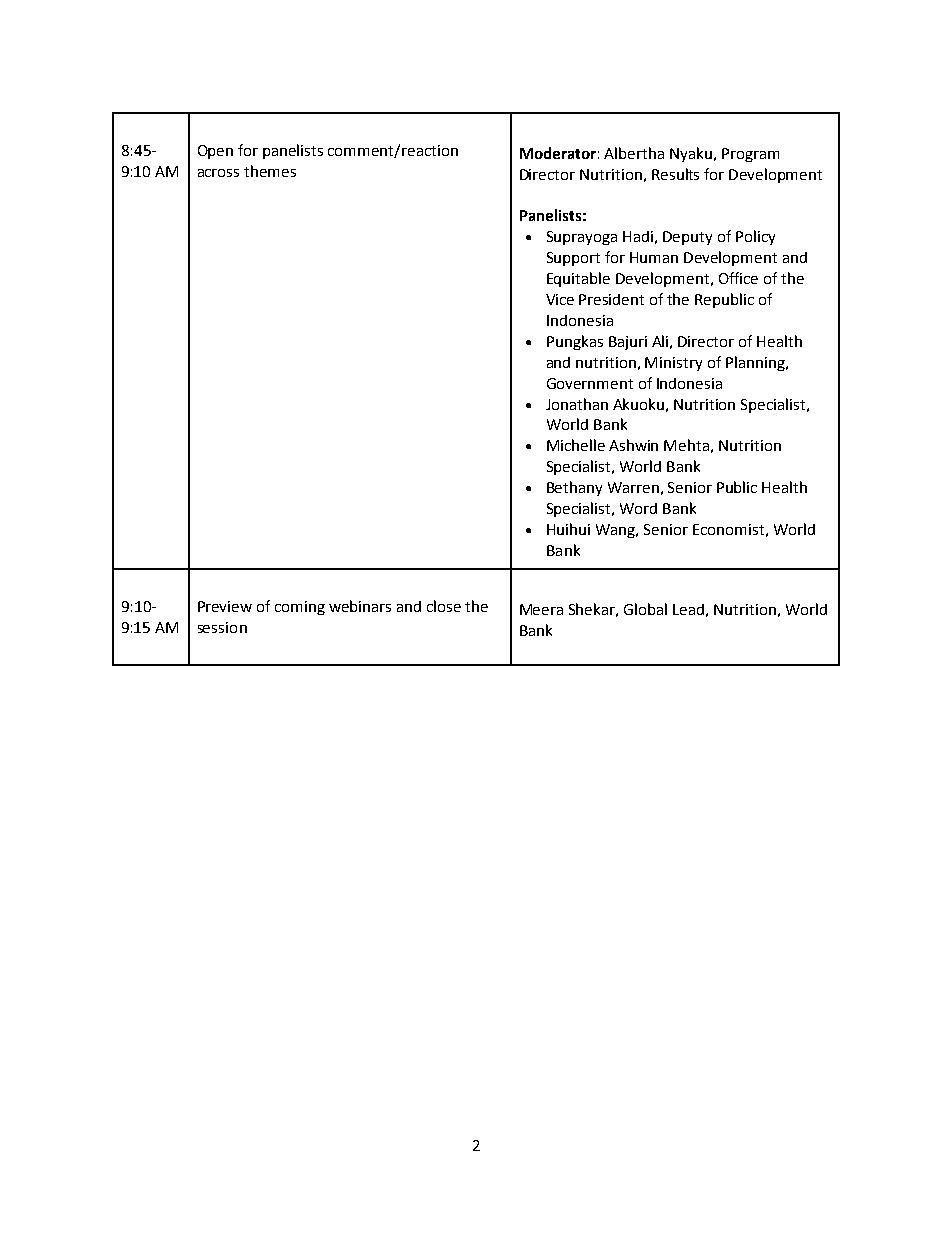 This image has width=952, height=1233. I want to click on Jonathan, so click(577, 404).
